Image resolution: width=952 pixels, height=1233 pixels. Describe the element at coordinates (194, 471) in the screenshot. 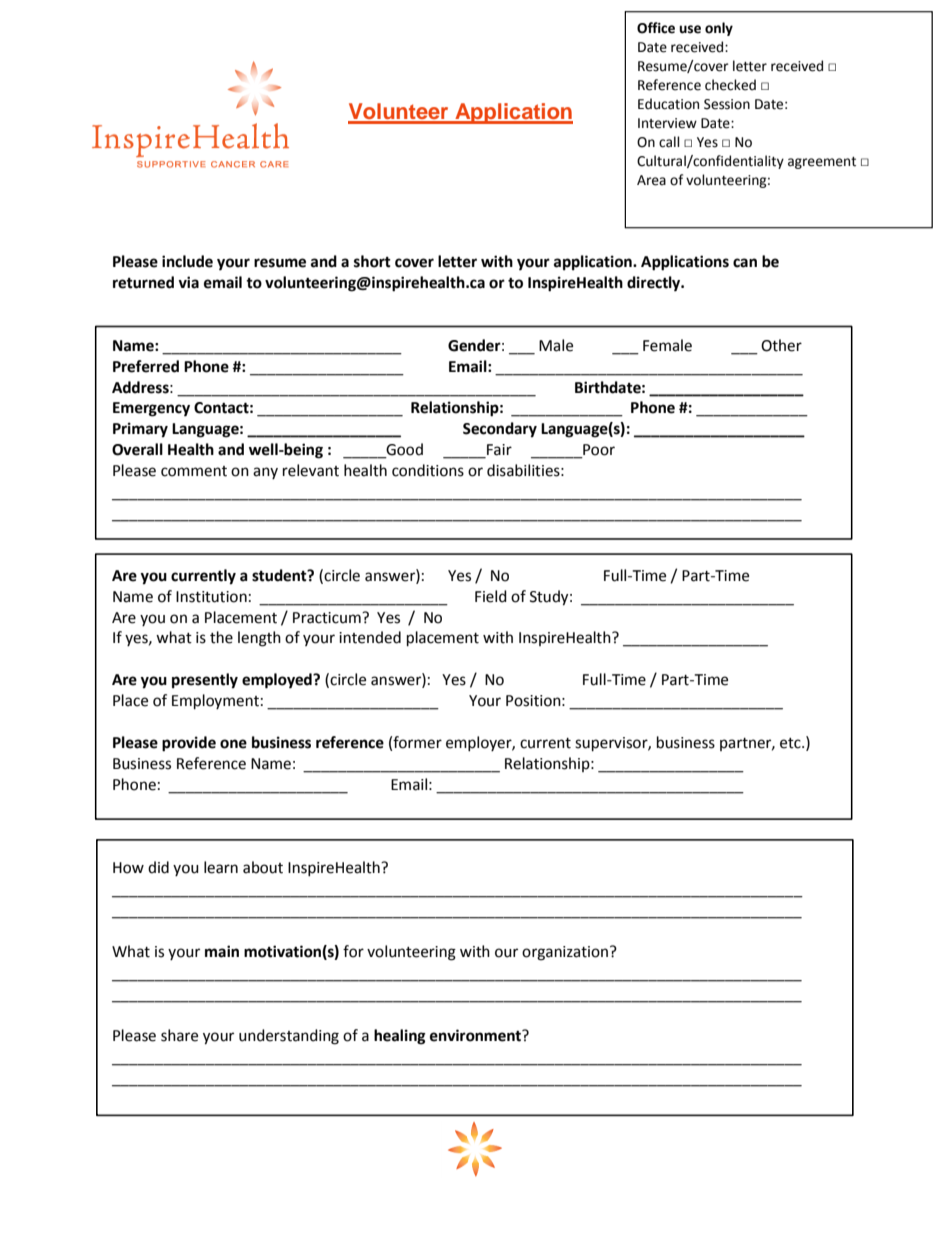

I see `comment` at that location.
